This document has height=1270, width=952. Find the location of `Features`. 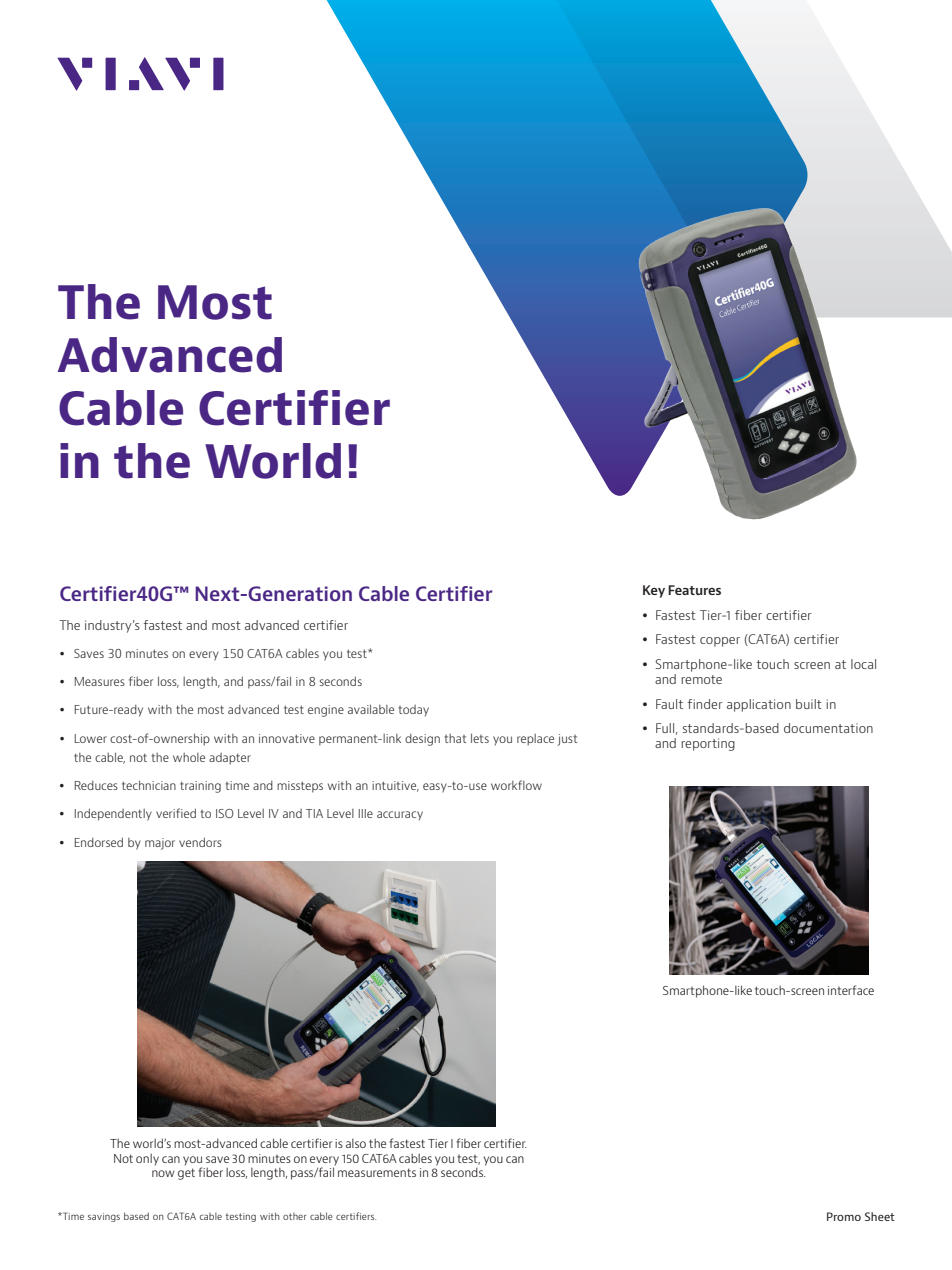

Features is located at coordinates (694, 590).
